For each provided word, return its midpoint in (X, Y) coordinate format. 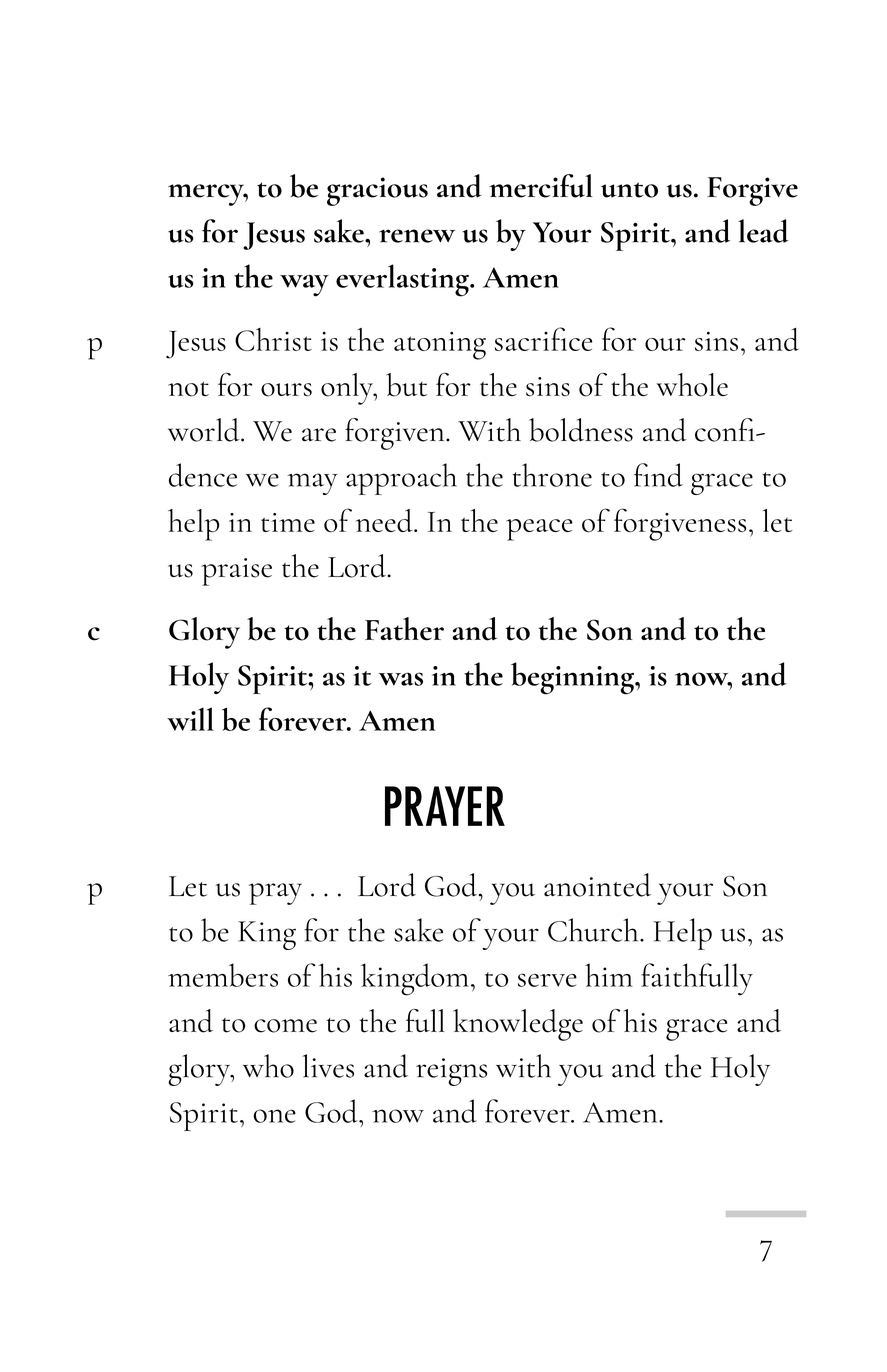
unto (629, 190)
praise (236, 572)
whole (692, 385)
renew (417, 236)
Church (594, 930)
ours (286, 390)
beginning (573, 678)
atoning (440, 346)
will (190, 719)
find (658, 475)
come (285, 1026)
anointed (597, 885)
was (401, 679)
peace (539, 530)
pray (275, 894)
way (304, 286)
